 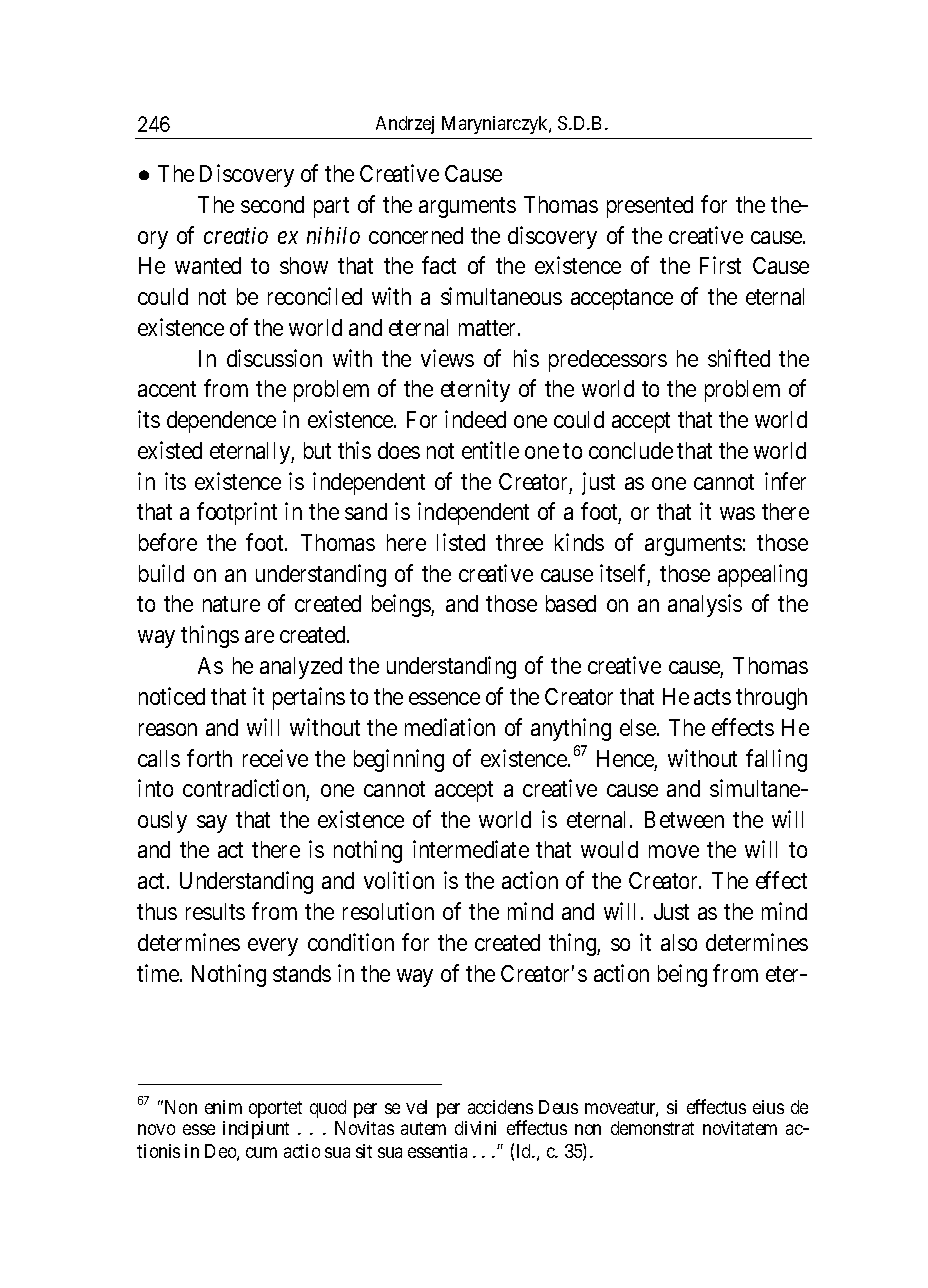 What do you see at coordinates (259, 637) in the document?
I see `are` at bounding box center [259, 637].
